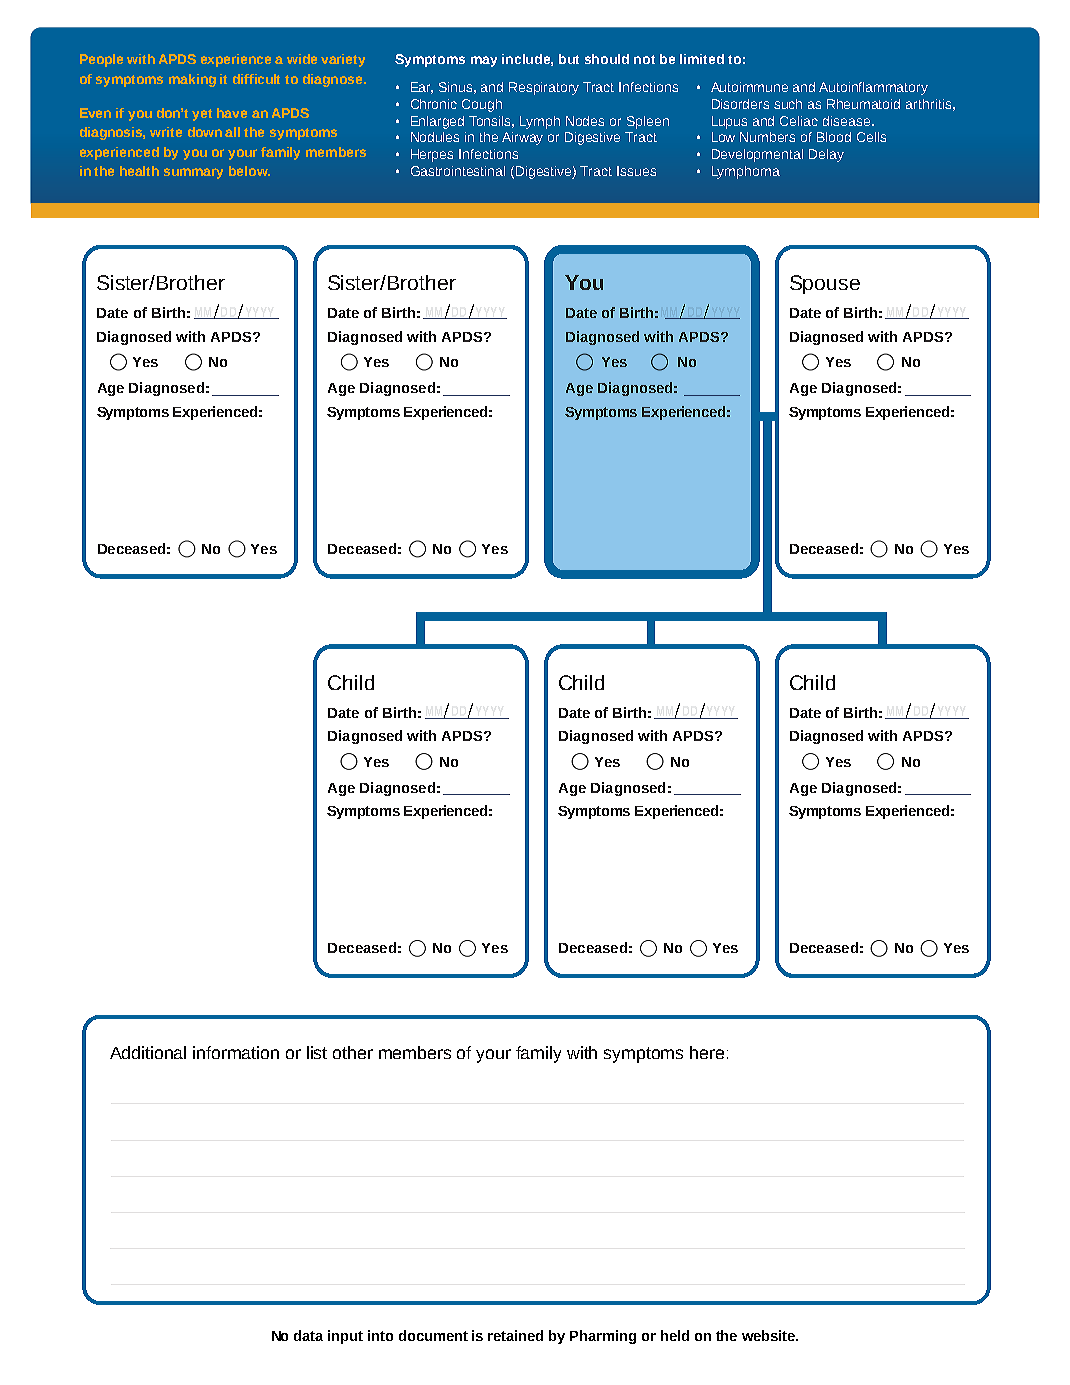 The height and width of the page is (1385, 1070). I want to click on data, so click(308, 1335).
